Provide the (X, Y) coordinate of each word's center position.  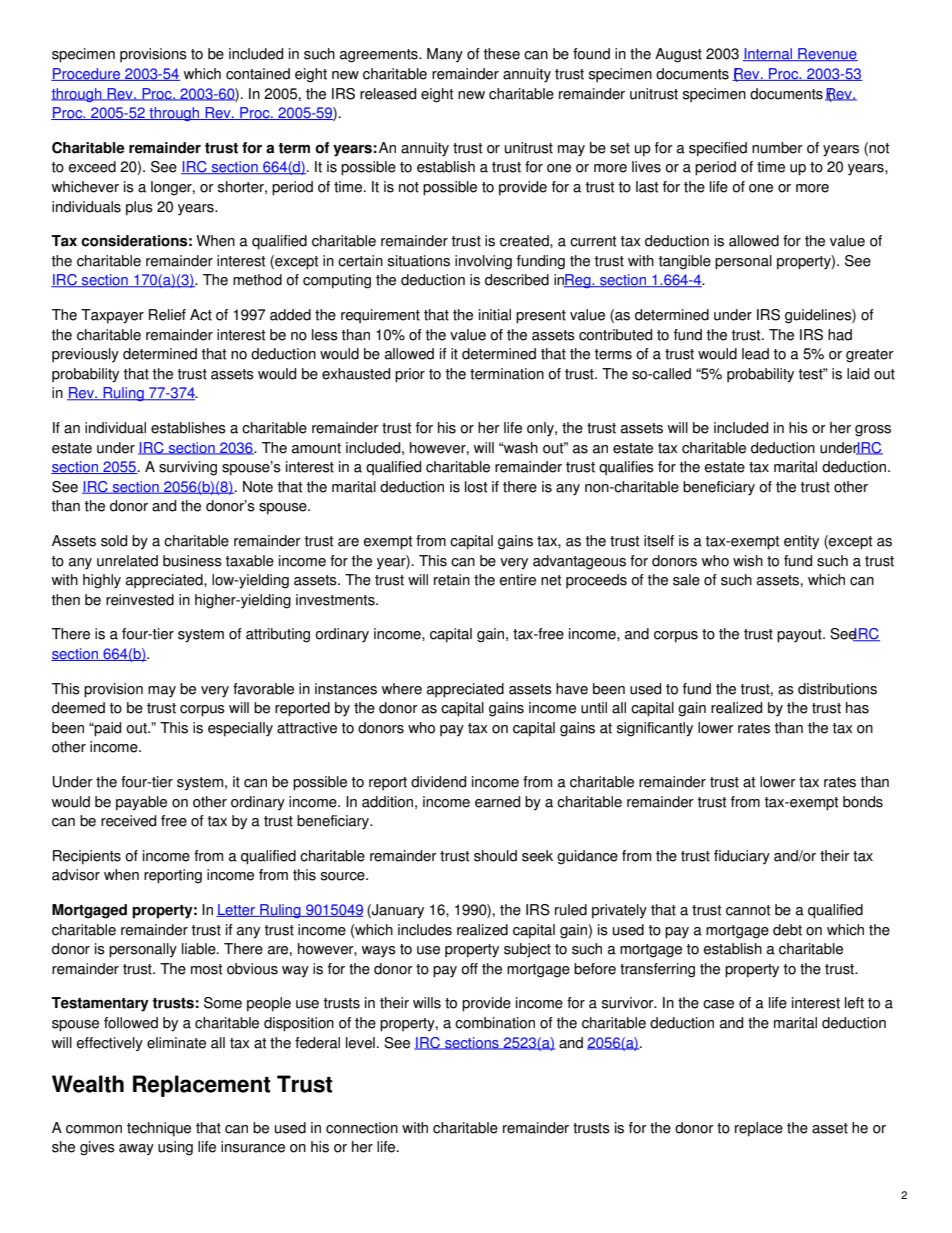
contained (258, 74)
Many (445, 55)
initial (495, 315)
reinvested (140, 600)
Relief (167, 315)
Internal (769, 54)
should (495, 856)
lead (755, 354)
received (128, 821)
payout (800, 636)
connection (362, 1128)
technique (159, 1129)
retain (452, 580)
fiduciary (742, 857)
